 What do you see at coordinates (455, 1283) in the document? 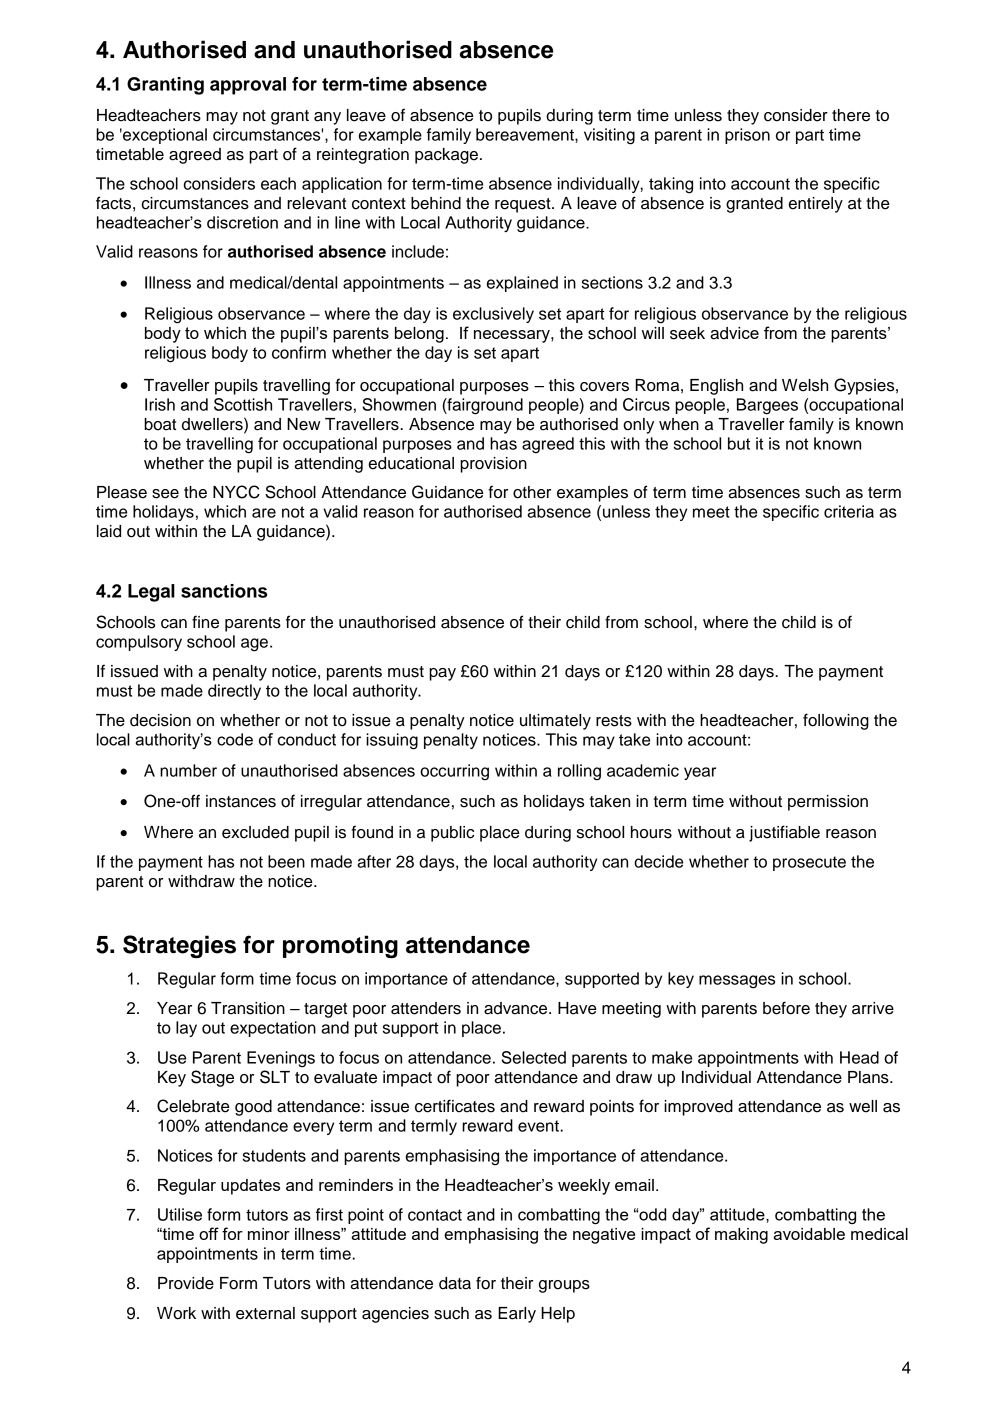
I see `data` at bounding box center [455, 1283].
